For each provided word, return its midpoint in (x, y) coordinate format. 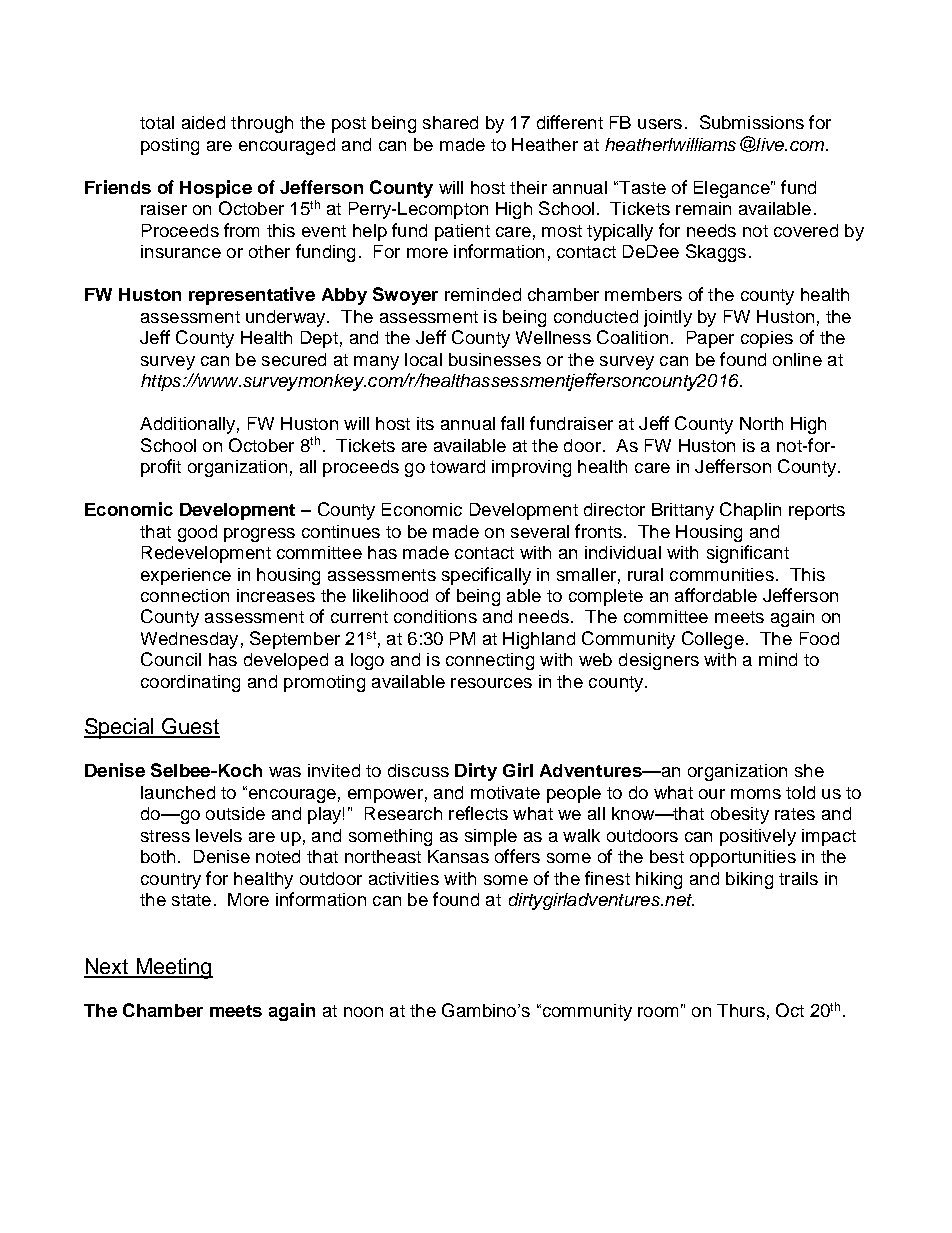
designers (659, 661)
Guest (190, 727)
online (797, 359)
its (425, 423)
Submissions (752, 122)
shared (450, 122)
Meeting (173, 968)
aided (203, 122)
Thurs (741, 1010)
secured (294, 359)
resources (491, 683)
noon (363, 1012)
